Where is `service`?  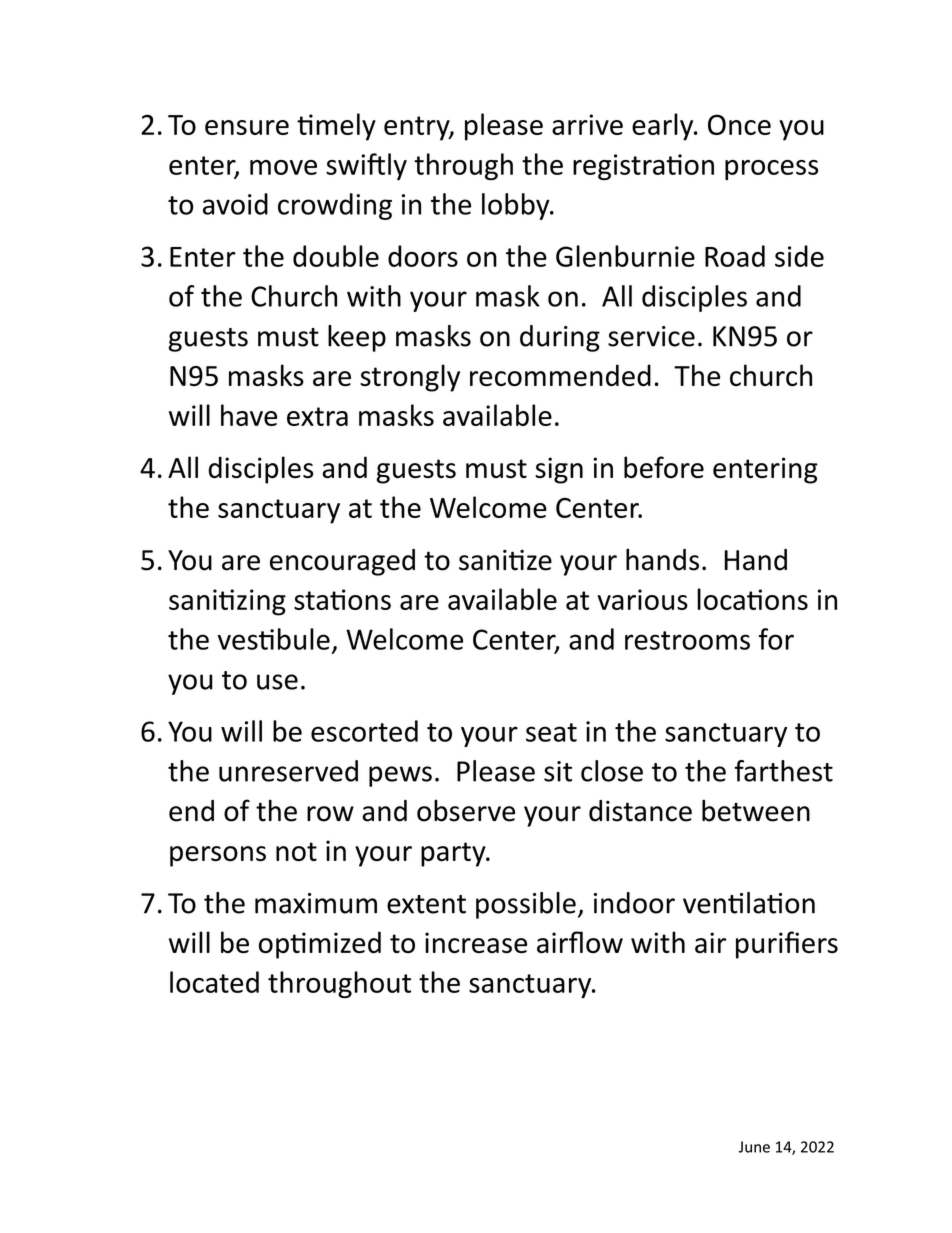
service is located at coordinates (651, 336).
